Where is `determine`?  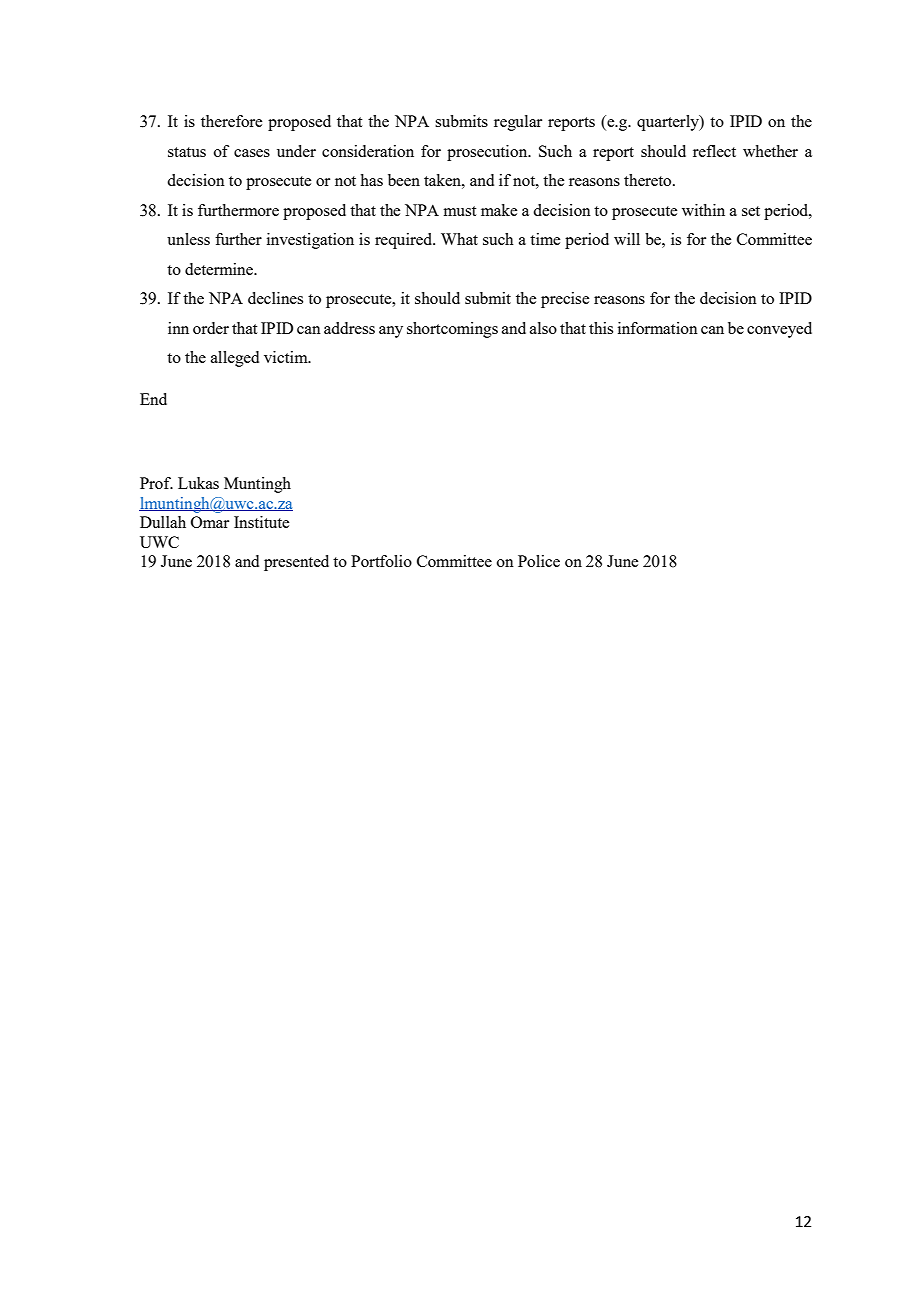
determine is located at coordinates (220, 269).
